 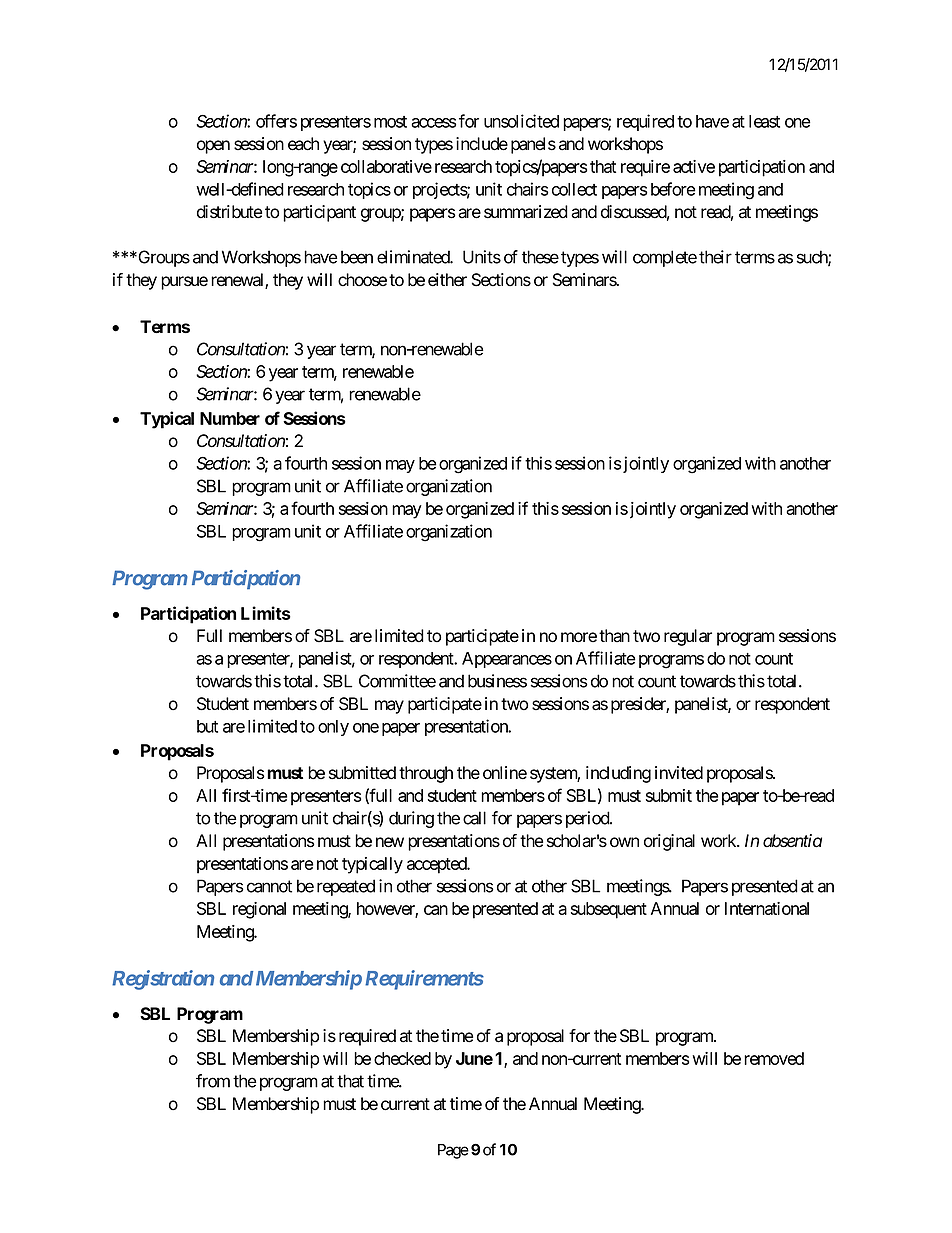 I want to click on panels, so click(x=533, y=145).
